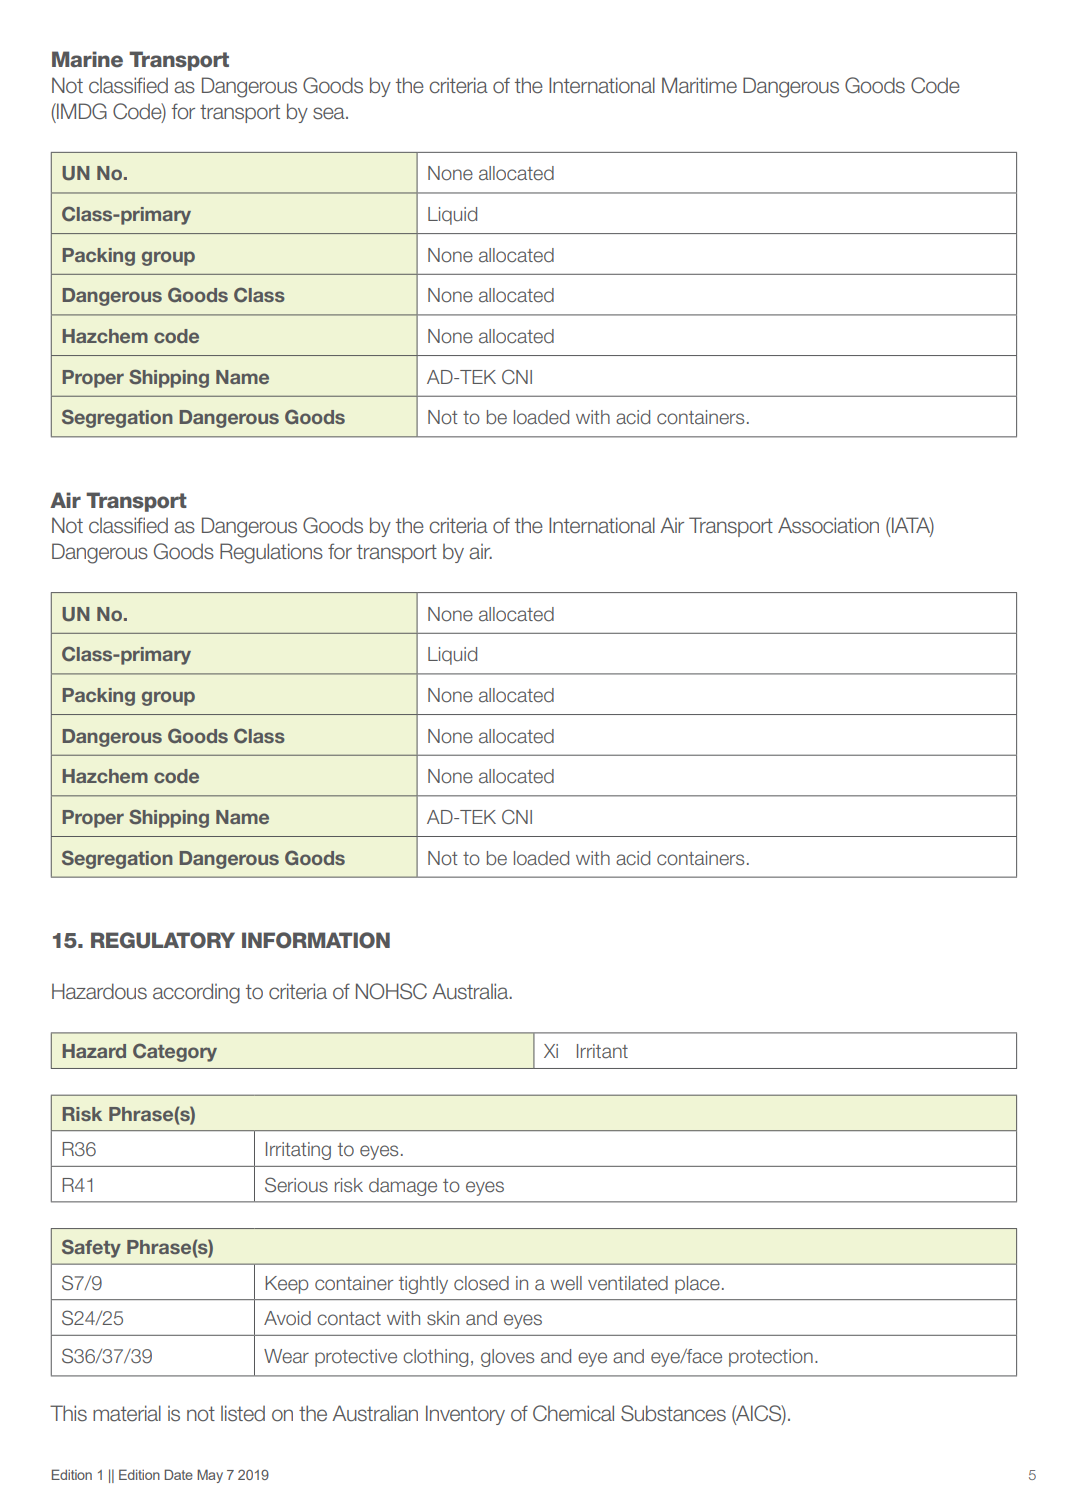 This screenshot has height=1509, width=1067. What do you see at coordinates (196, 993) in the screenshot?
I see `according` at bounding box center [196, 993].
